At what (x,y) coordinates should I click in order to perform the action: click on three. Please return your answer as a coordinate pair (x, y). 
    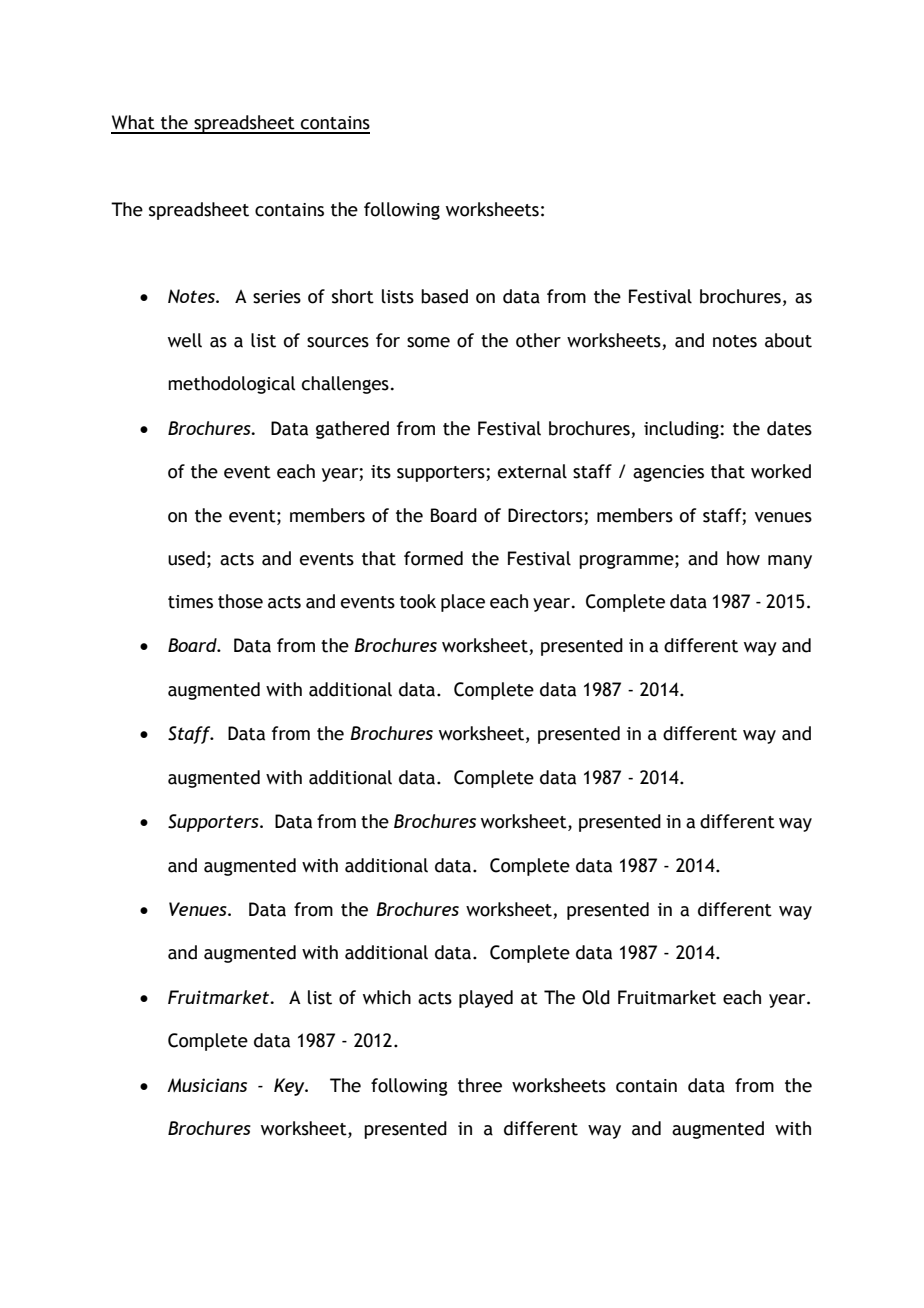
    Looking at the image, I should click on (480, 1085).
